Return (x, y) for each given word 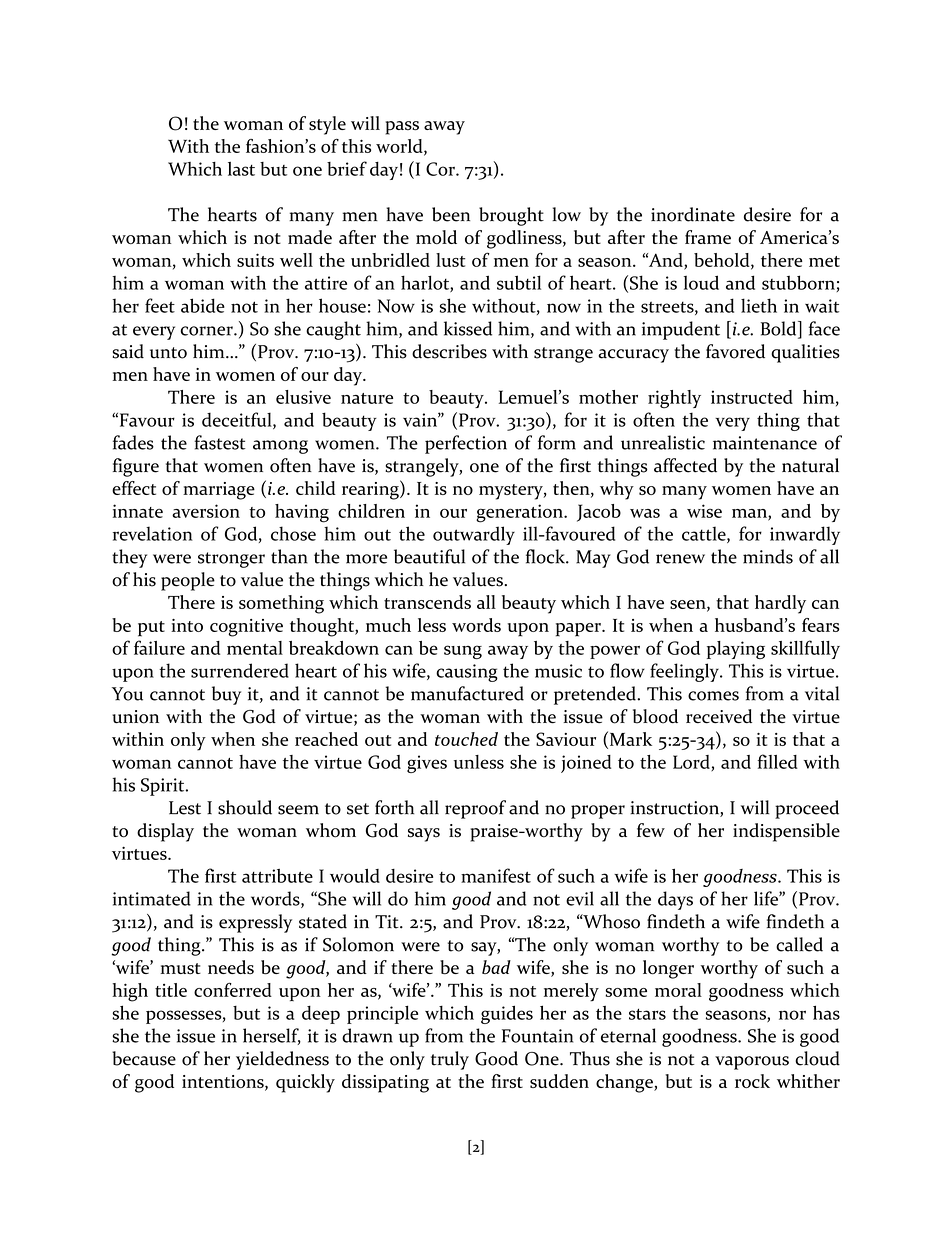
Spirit (164, 787)
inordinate (693, 214)
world (400, 147)
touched (466, 739)
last (241, 169)
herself (272, 1036)
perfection (466, 444)
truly (450, 1060)
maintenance (765, 443)
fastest (219, 442)
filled (778, 761)
